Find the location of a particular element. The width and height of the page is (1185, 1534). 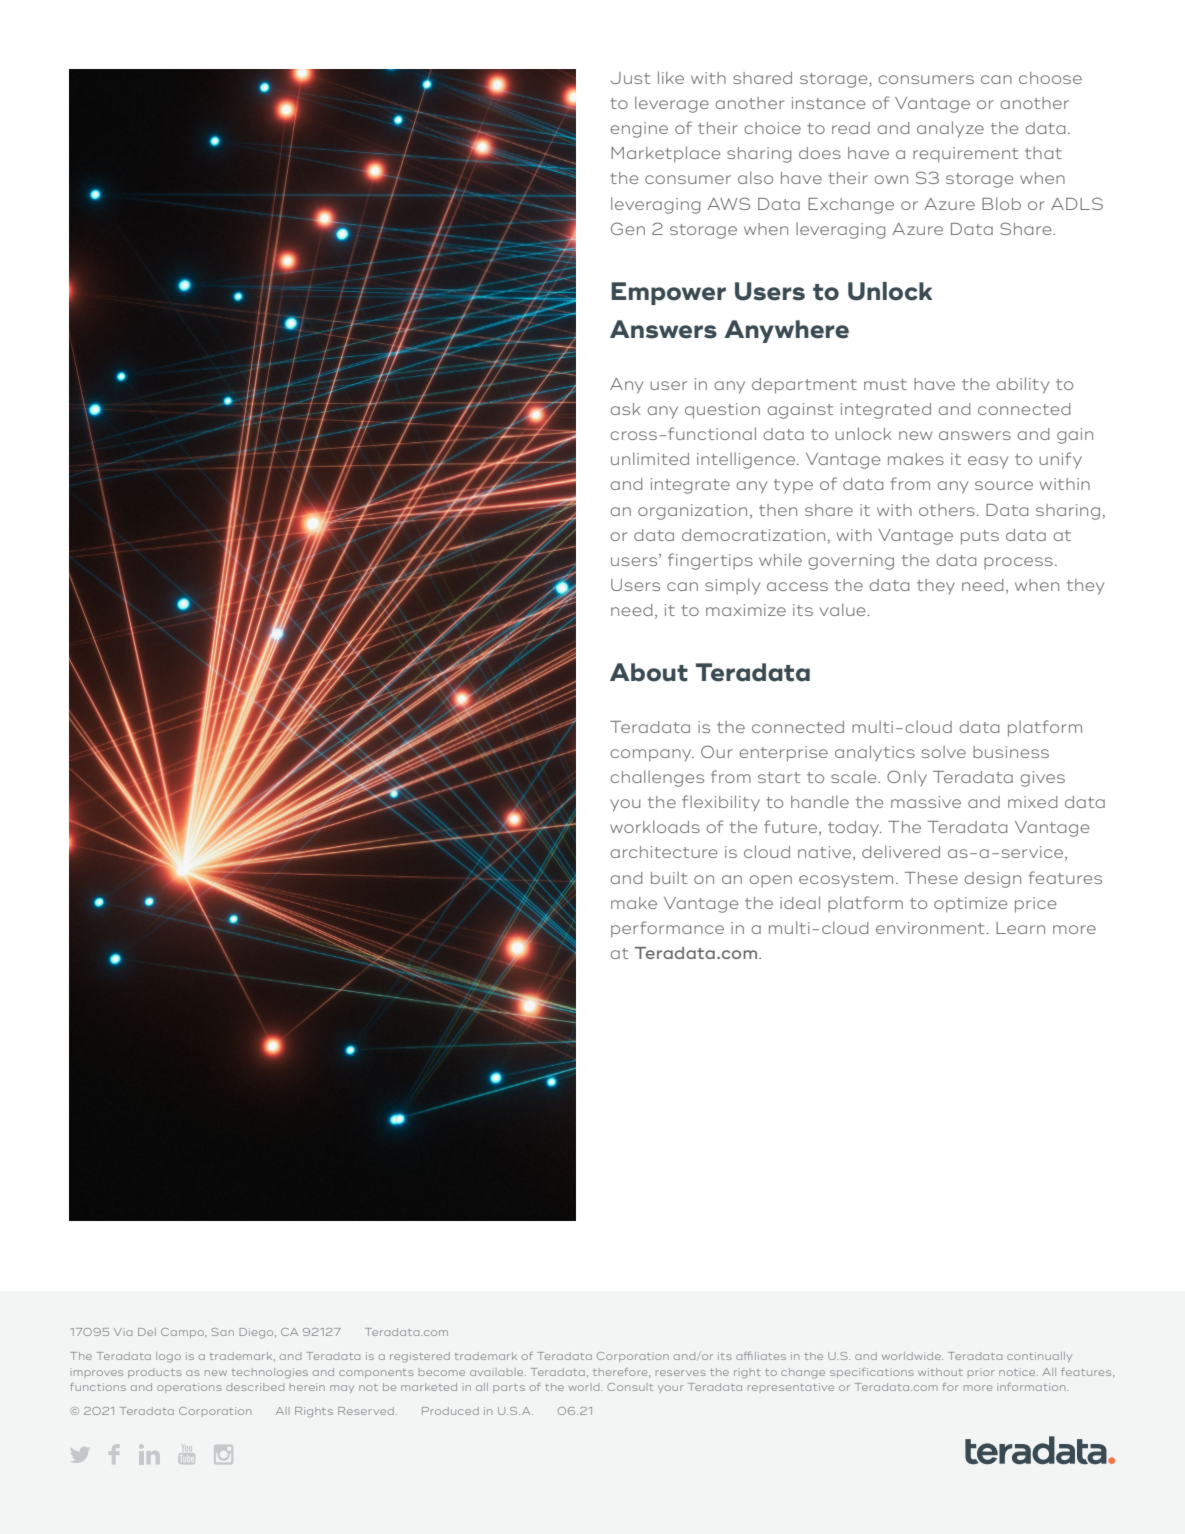

built is located at coordinates (669, 877).
